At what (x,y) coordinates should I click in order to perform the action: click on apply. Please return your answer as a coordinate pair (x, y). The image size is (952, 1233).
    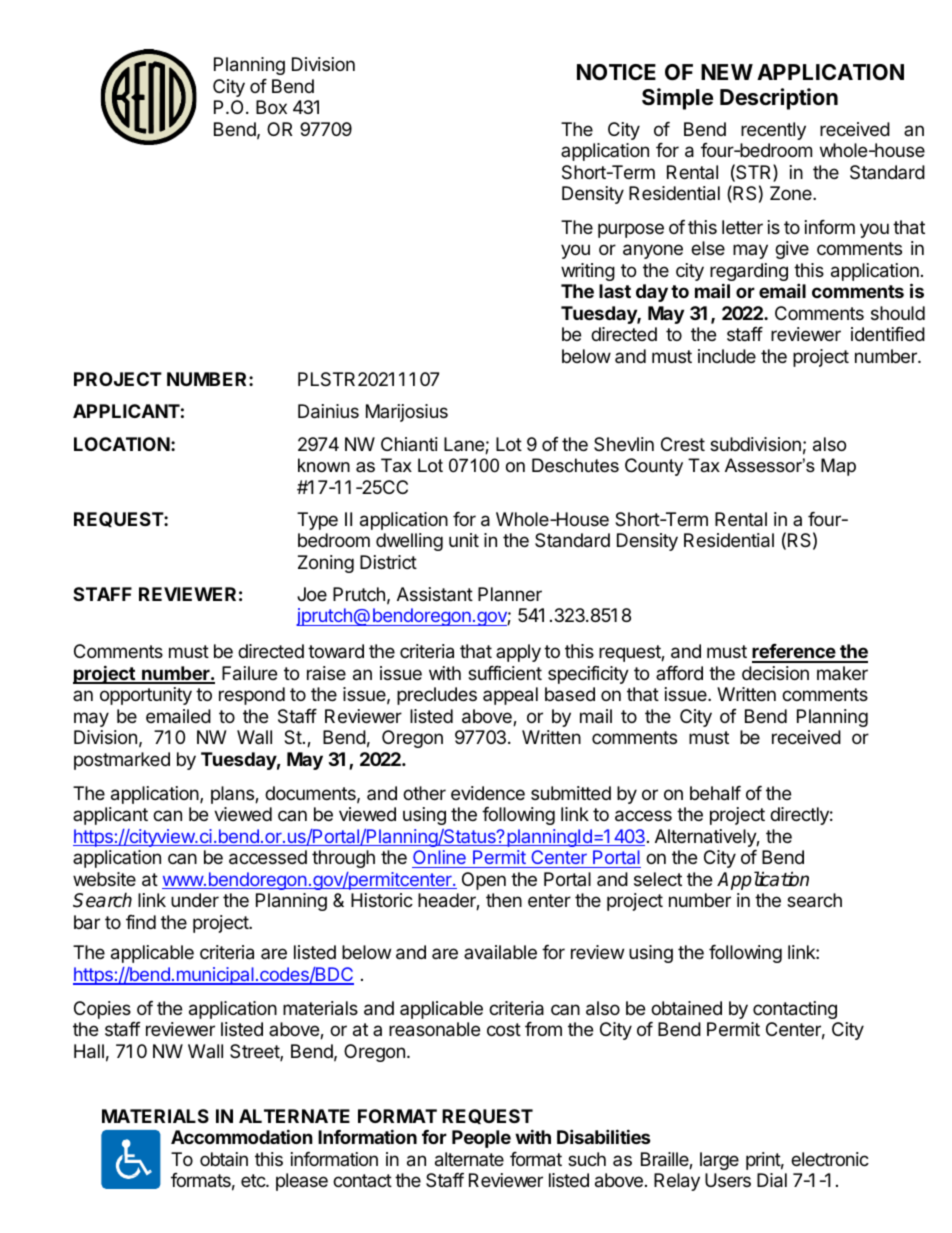
    Looking at the image, I should click on (518, 653).
